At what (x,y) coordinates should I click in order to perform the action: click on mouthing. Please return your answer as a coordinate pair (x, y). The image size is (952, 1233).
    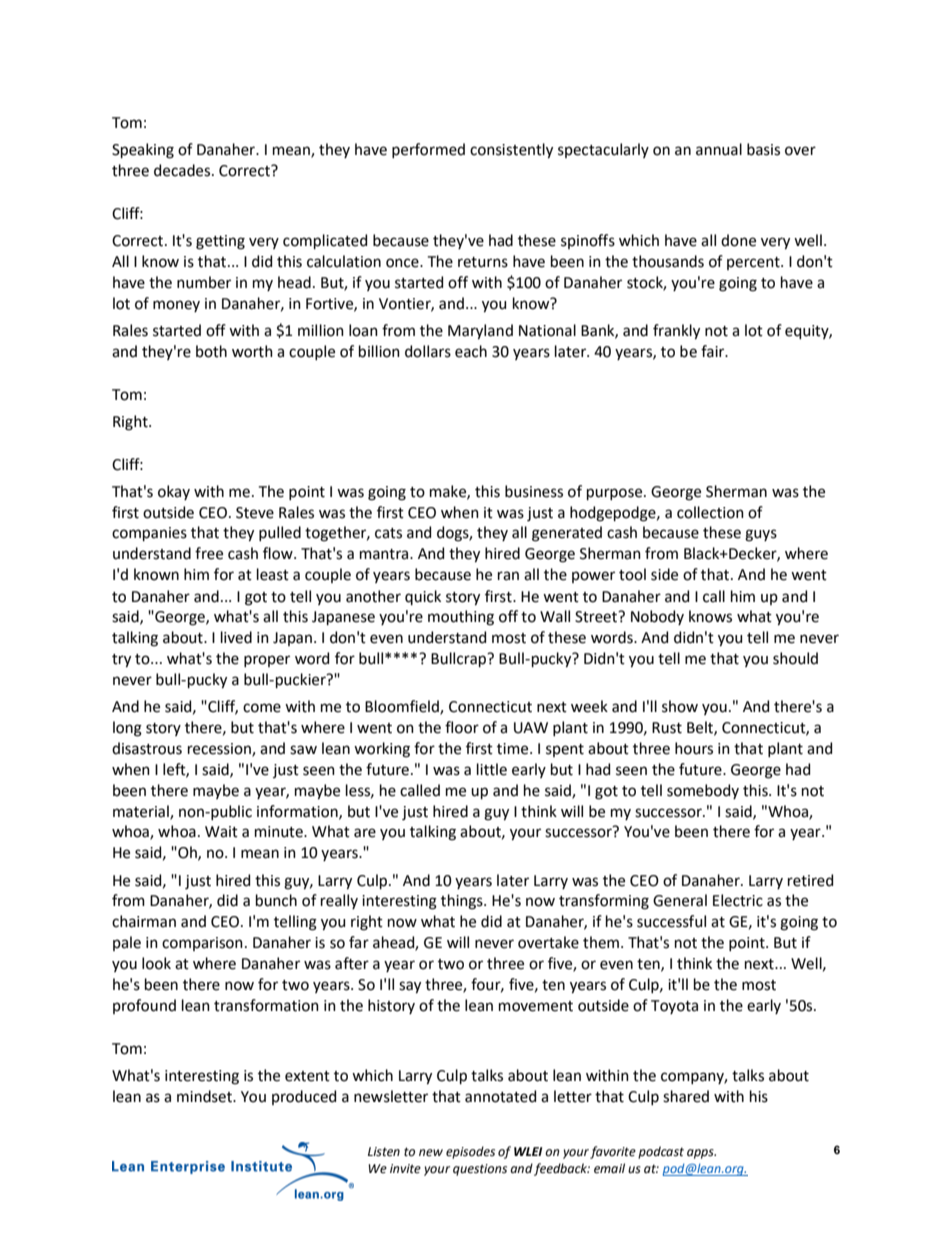
    Looking at the image, I should click on (461, 618).
